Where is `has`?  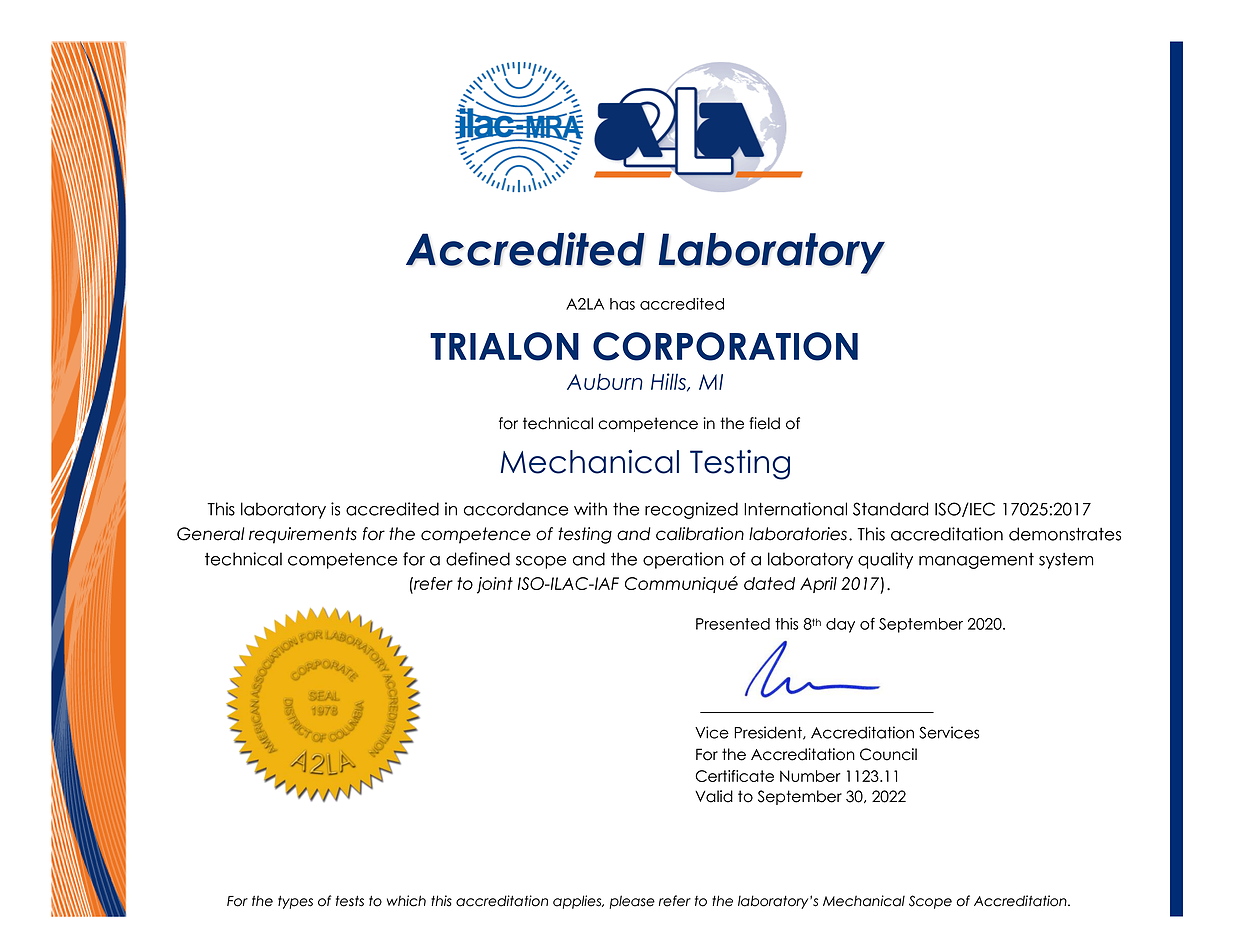
has is located at coordinates (622, 304).
